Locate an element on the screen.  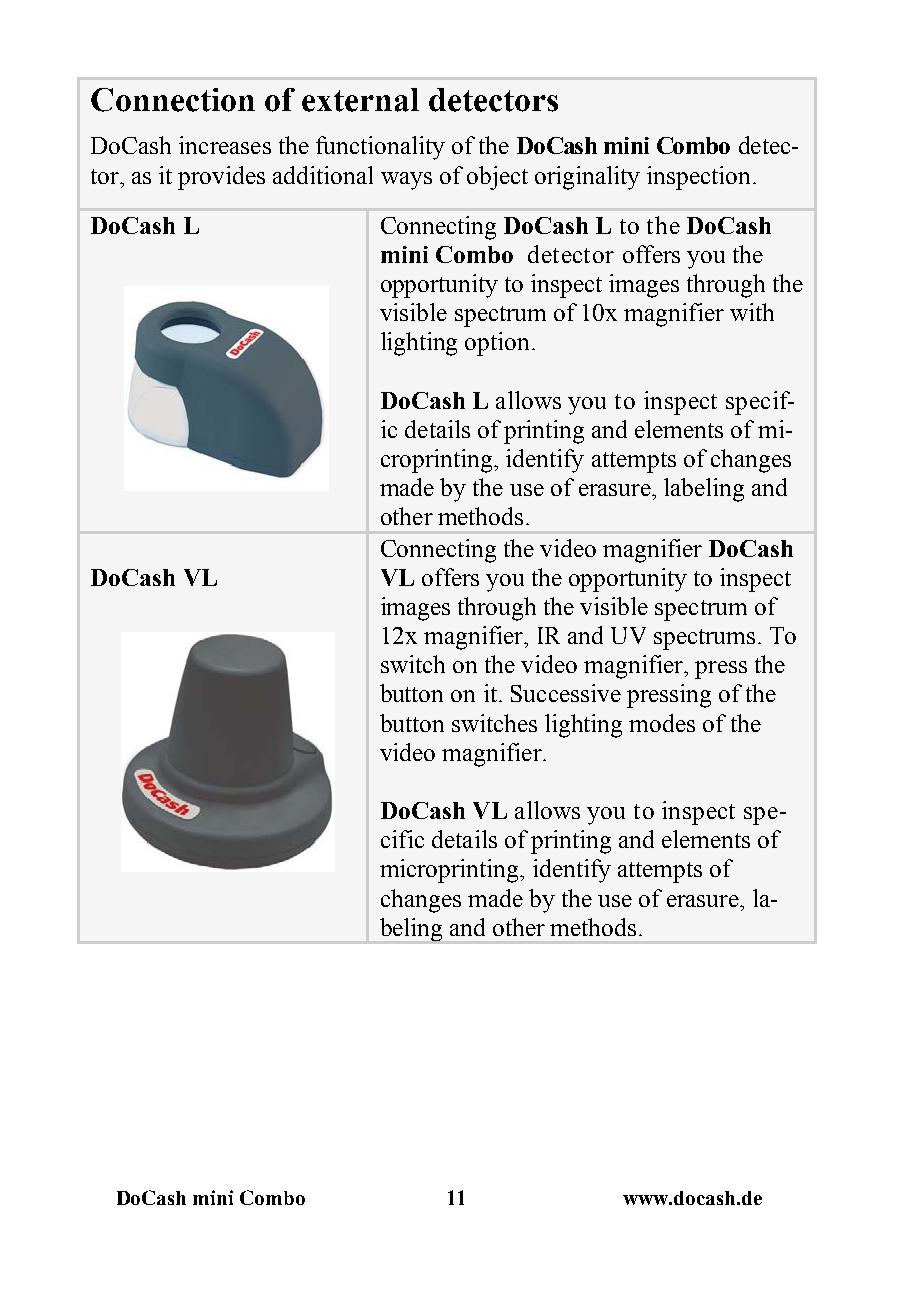
Successive is located at coordinates (566, 693).
